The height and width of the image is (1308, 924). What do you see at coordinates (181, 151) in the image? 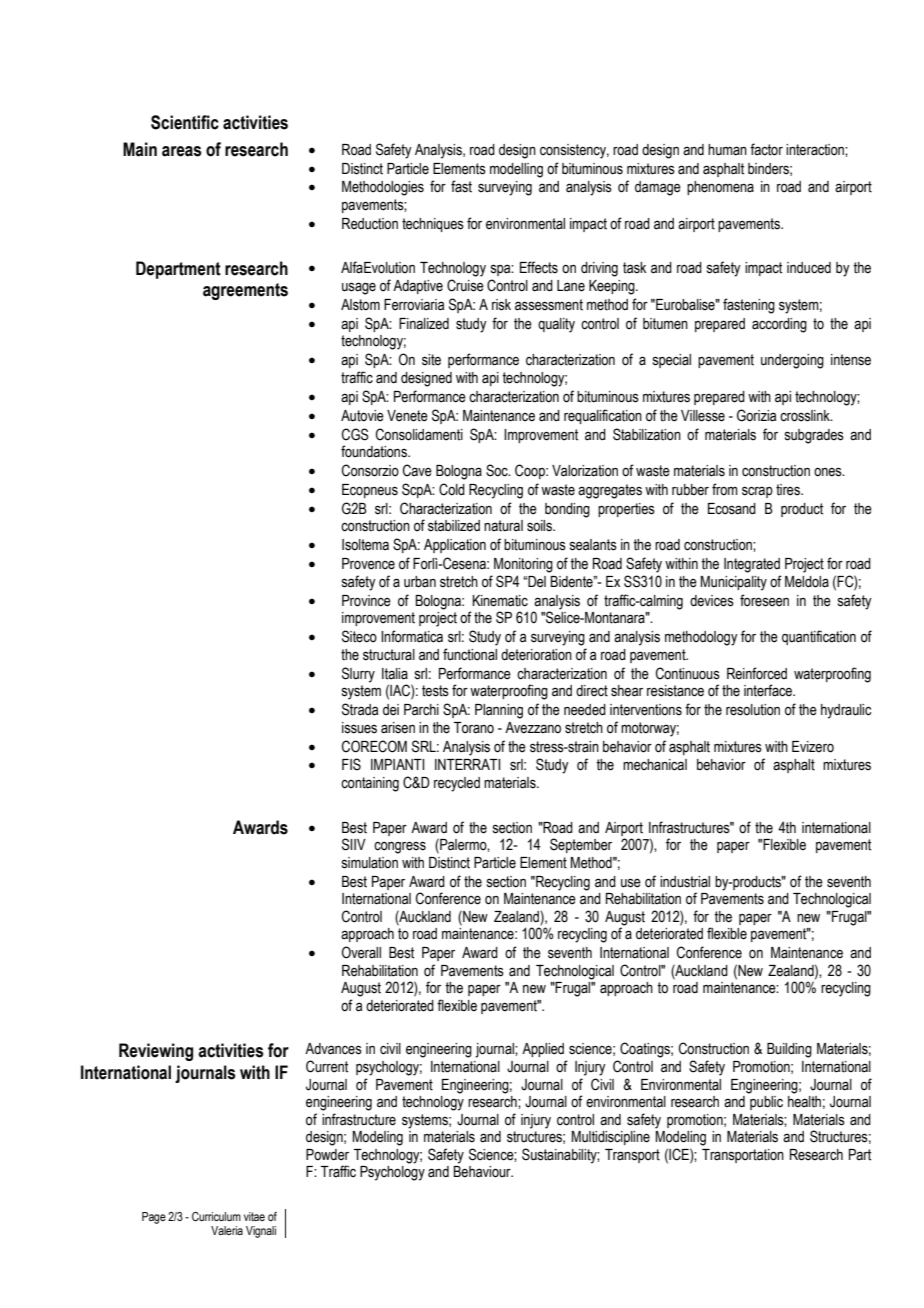
I see `areas` at bounding box center [181, 151].
